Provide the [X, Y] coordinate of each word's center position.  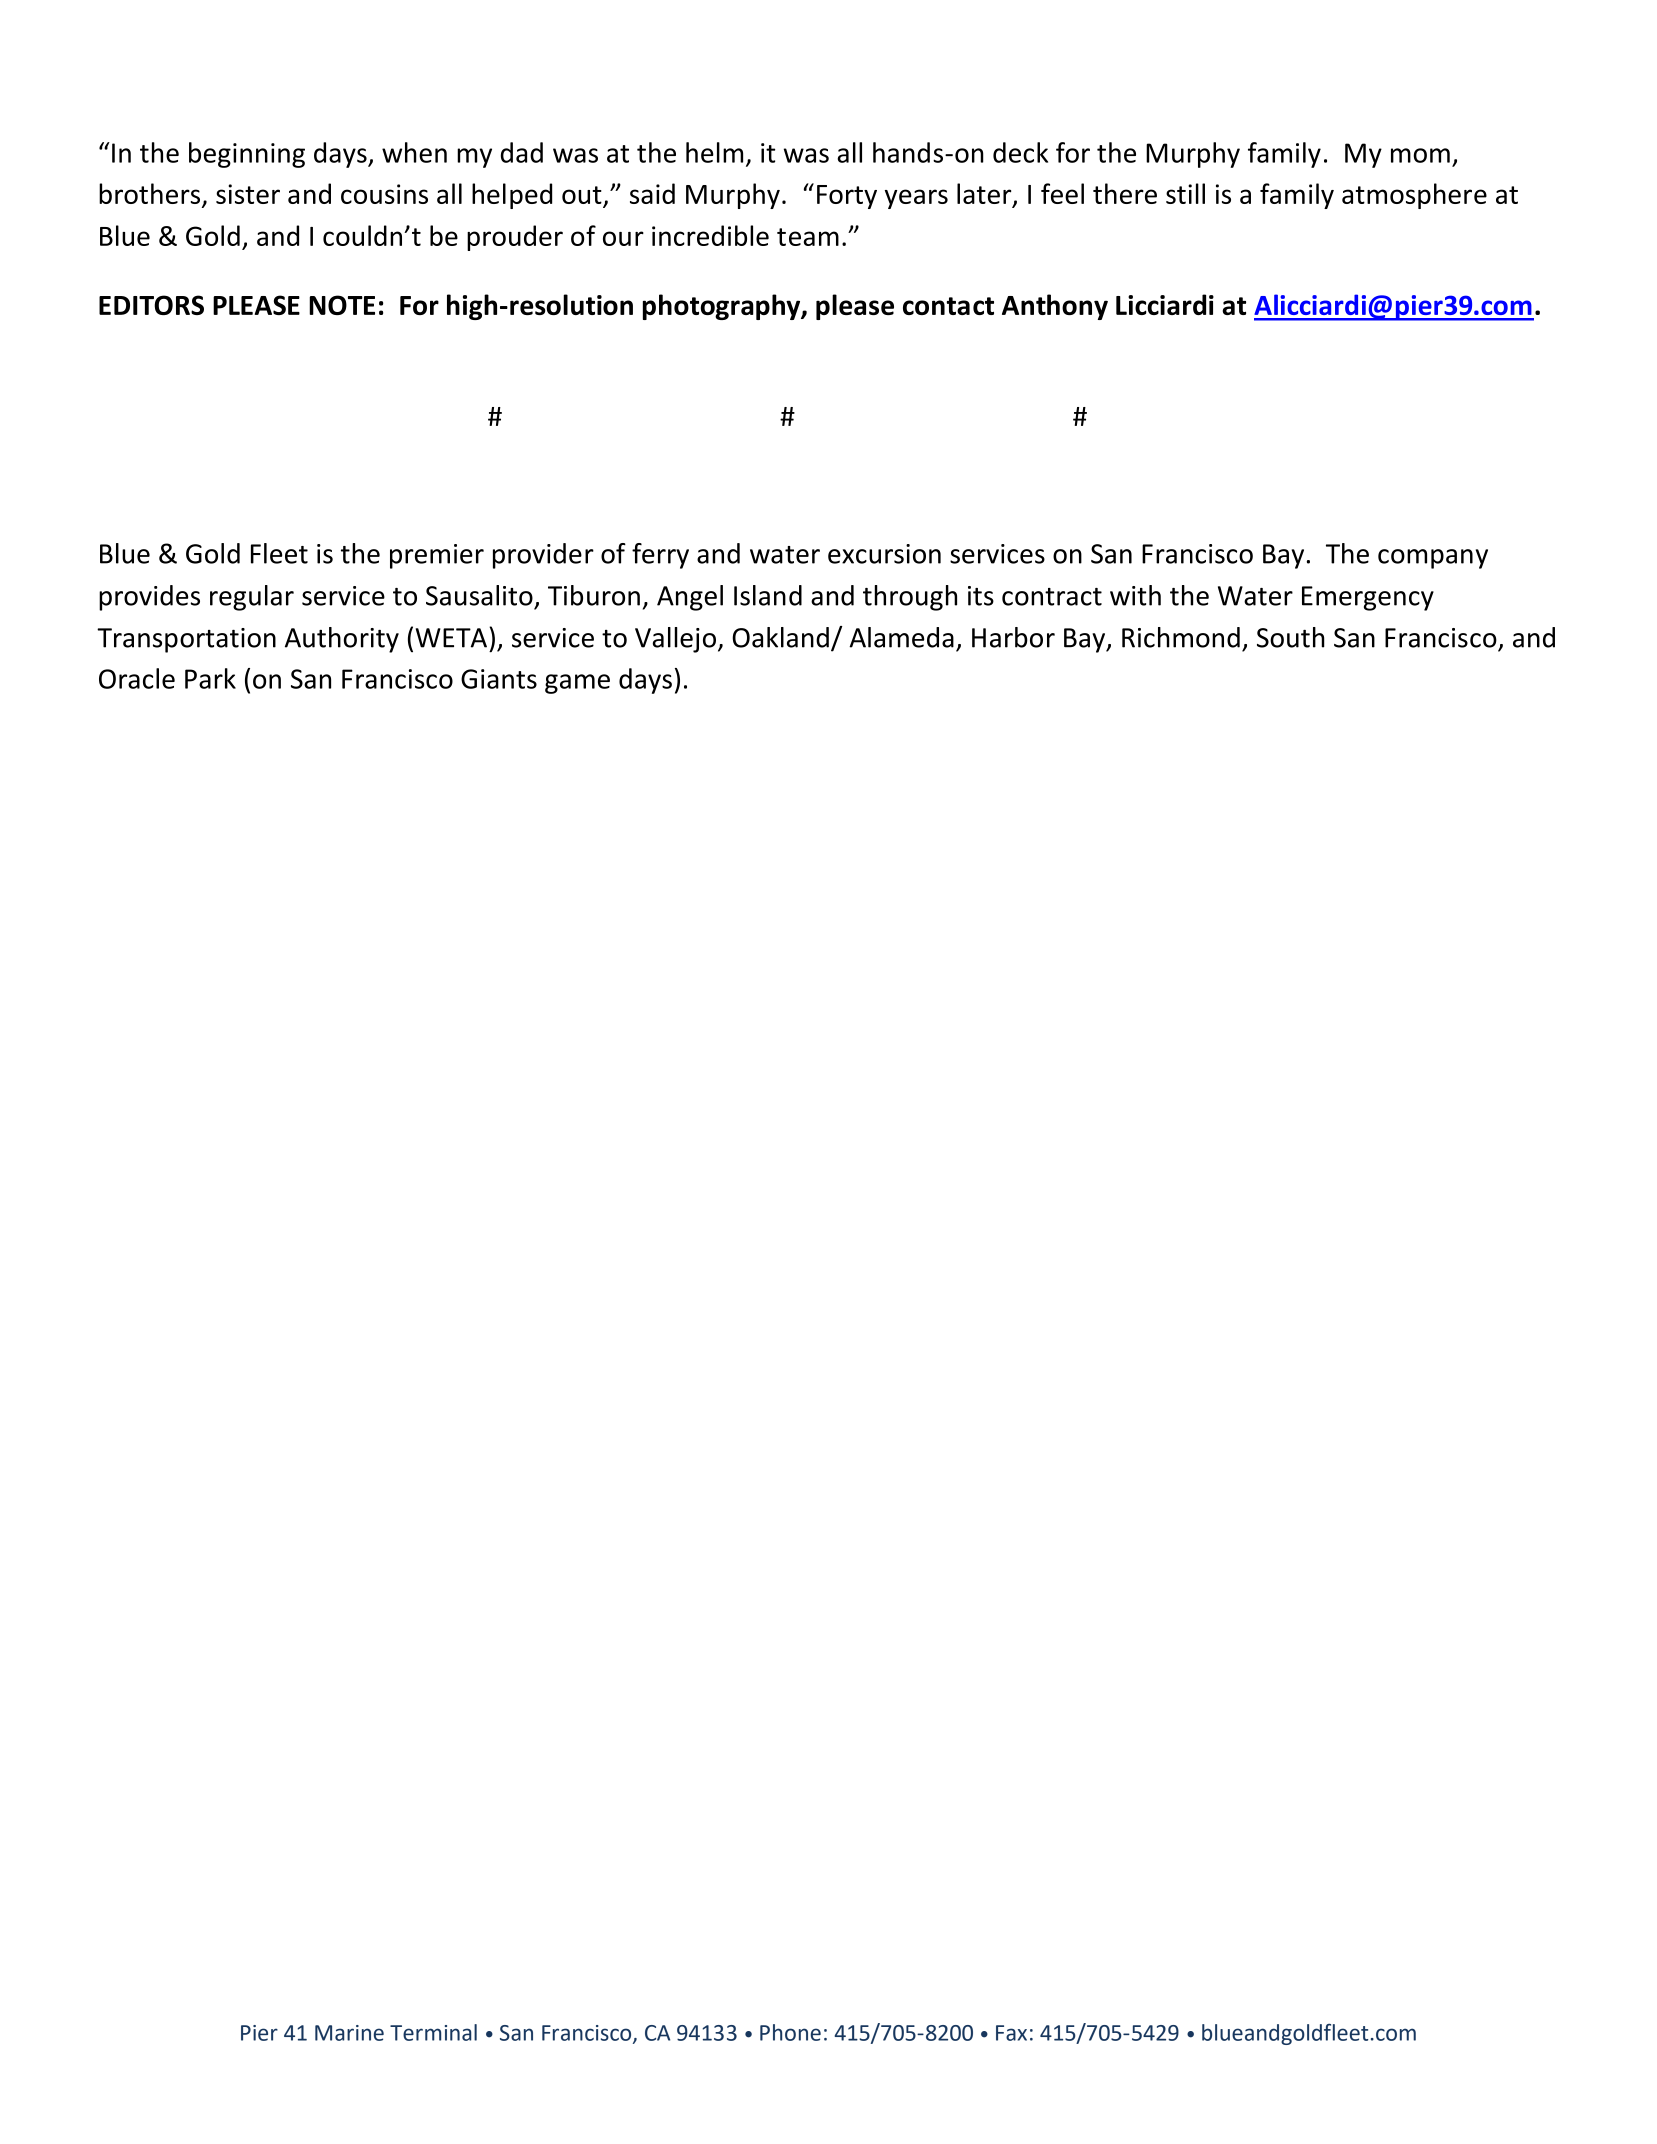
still [1185, 193]
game [577, 684]
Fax [1011, 2033]
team [808, 237]
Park [210, 678]
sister [248, 194]
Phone [790, 2032]
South [1291, 637]
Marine [349, 2033]
